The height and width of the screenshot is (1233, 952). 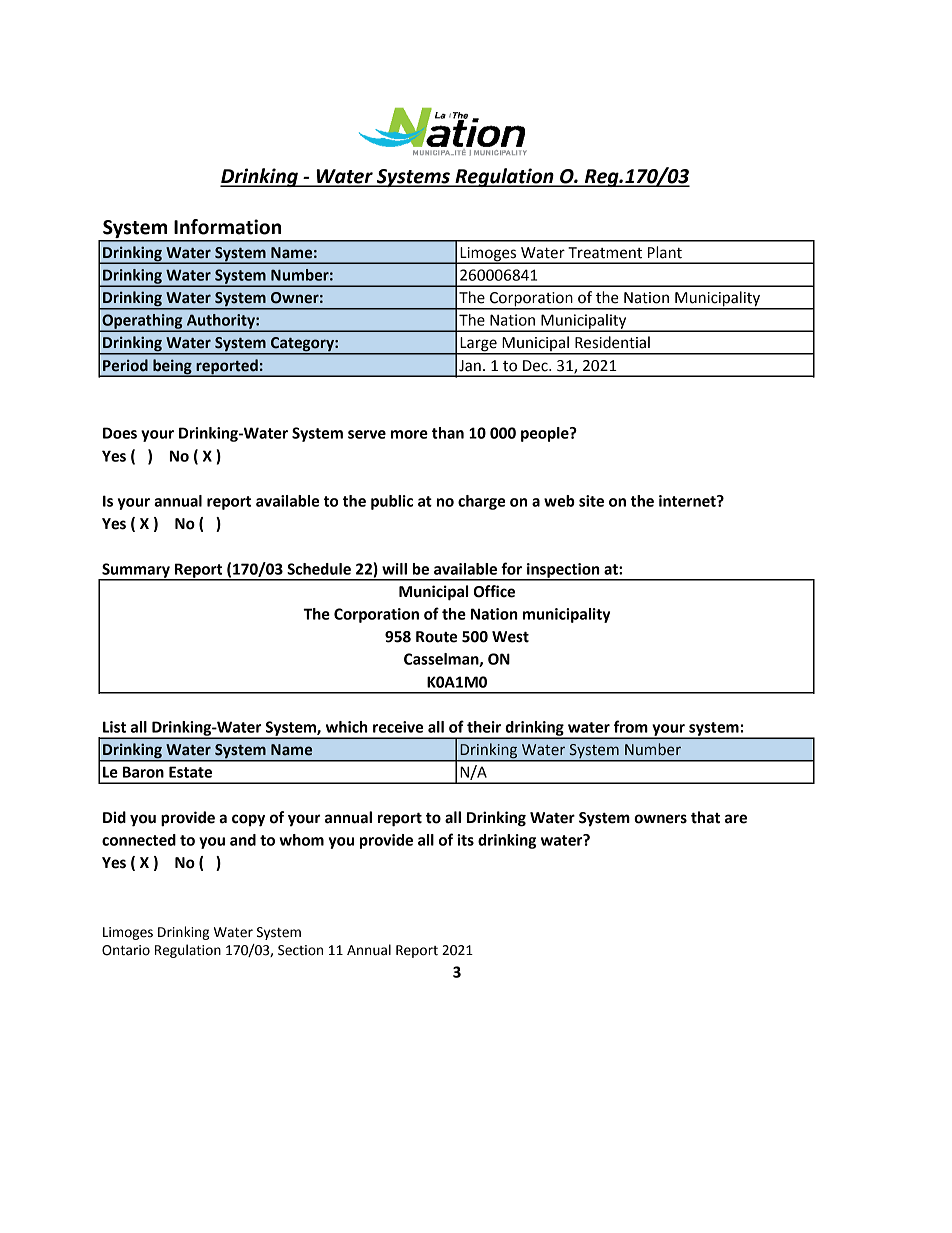 I want to click on Estate, so click(x=190, y=772).
